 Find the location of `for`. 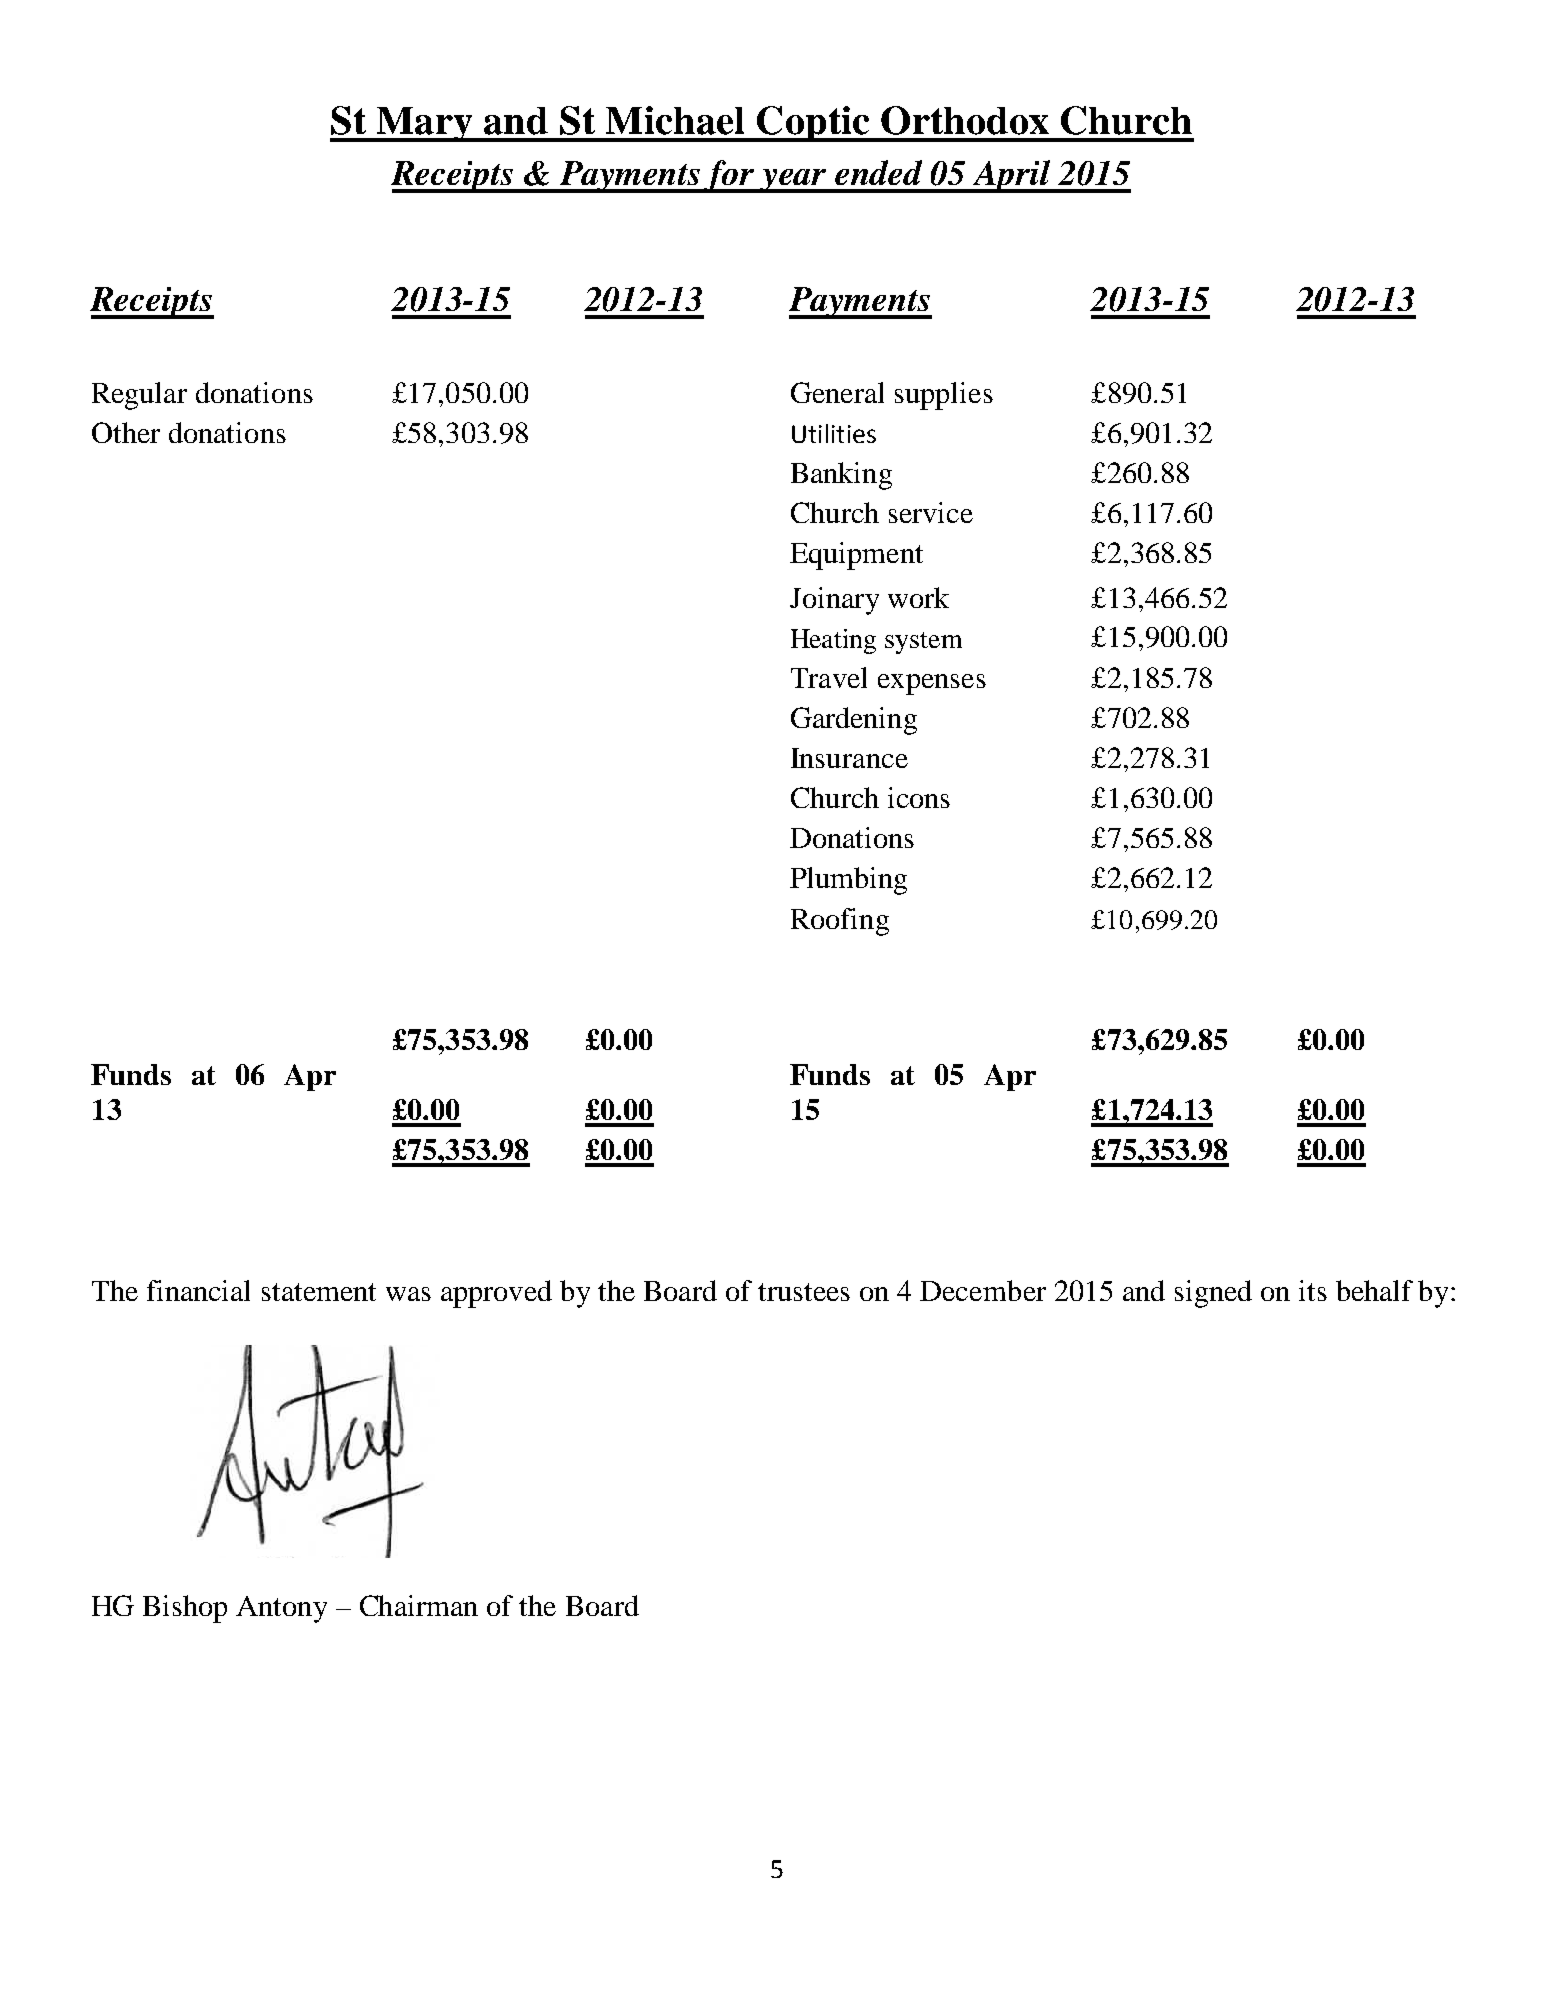

for is located at coordinates (730, 176).
